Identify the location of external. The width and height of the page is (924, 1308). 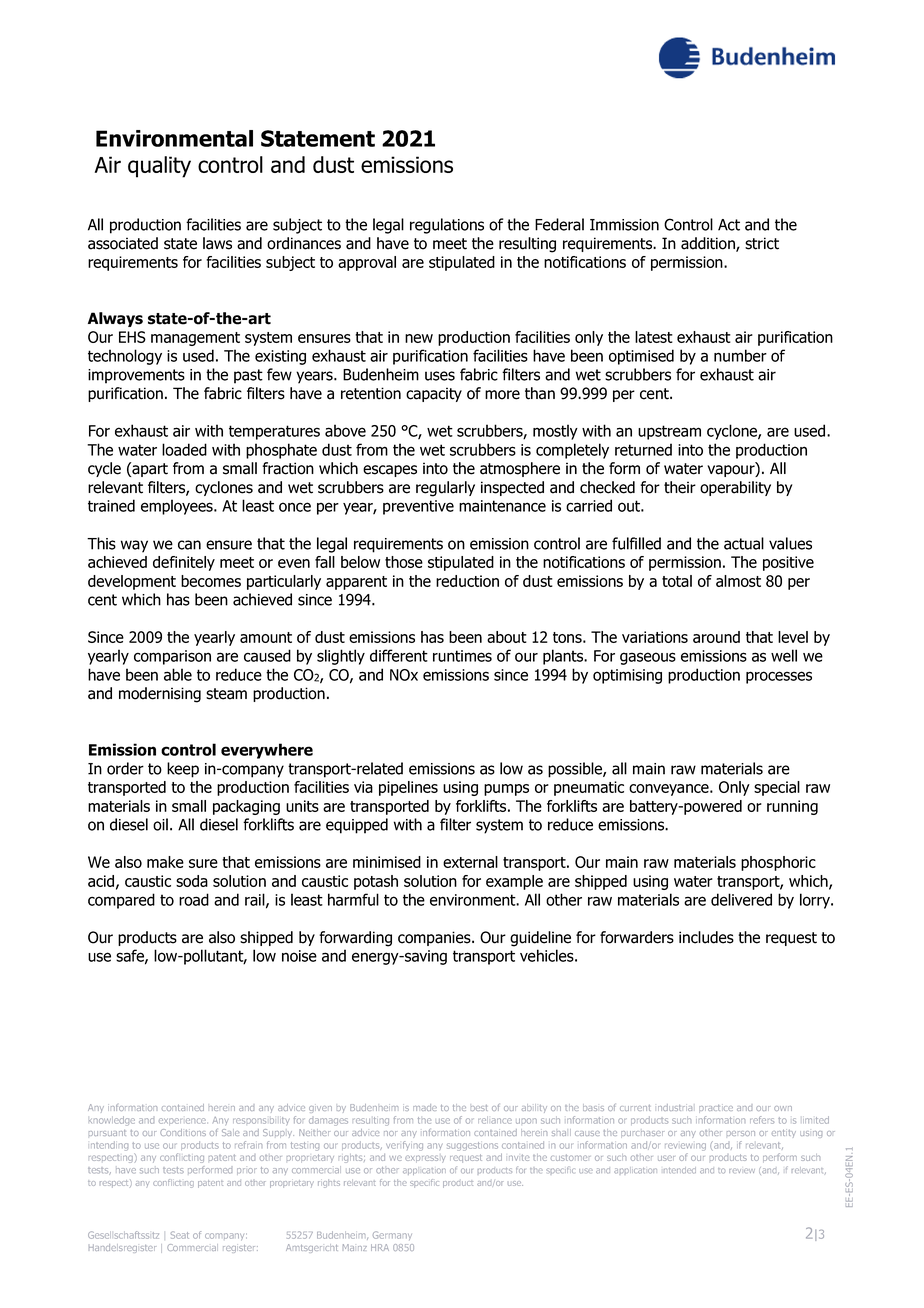
(470, 862).
